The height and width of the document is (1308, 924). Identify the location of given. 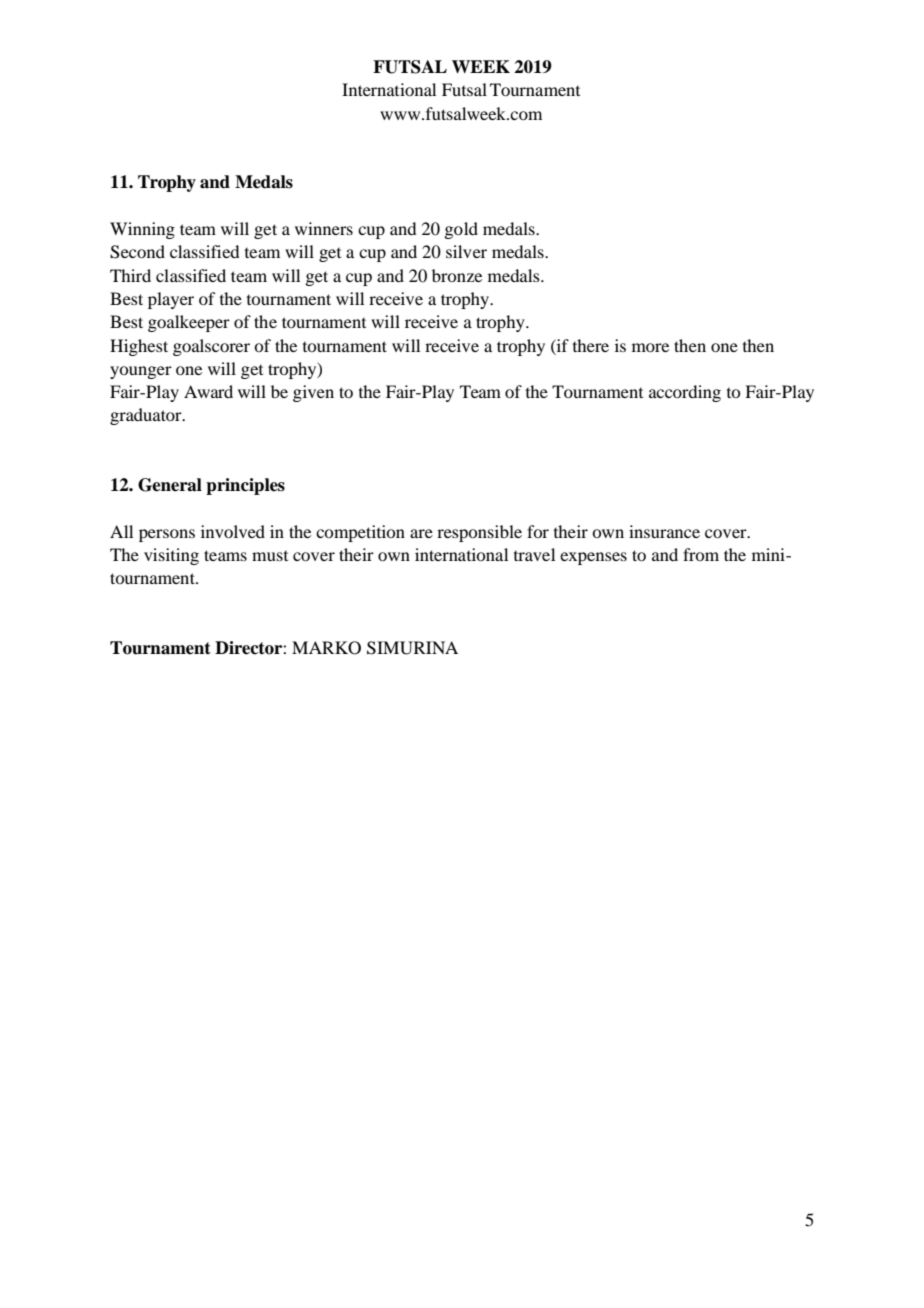
(313, 393).
